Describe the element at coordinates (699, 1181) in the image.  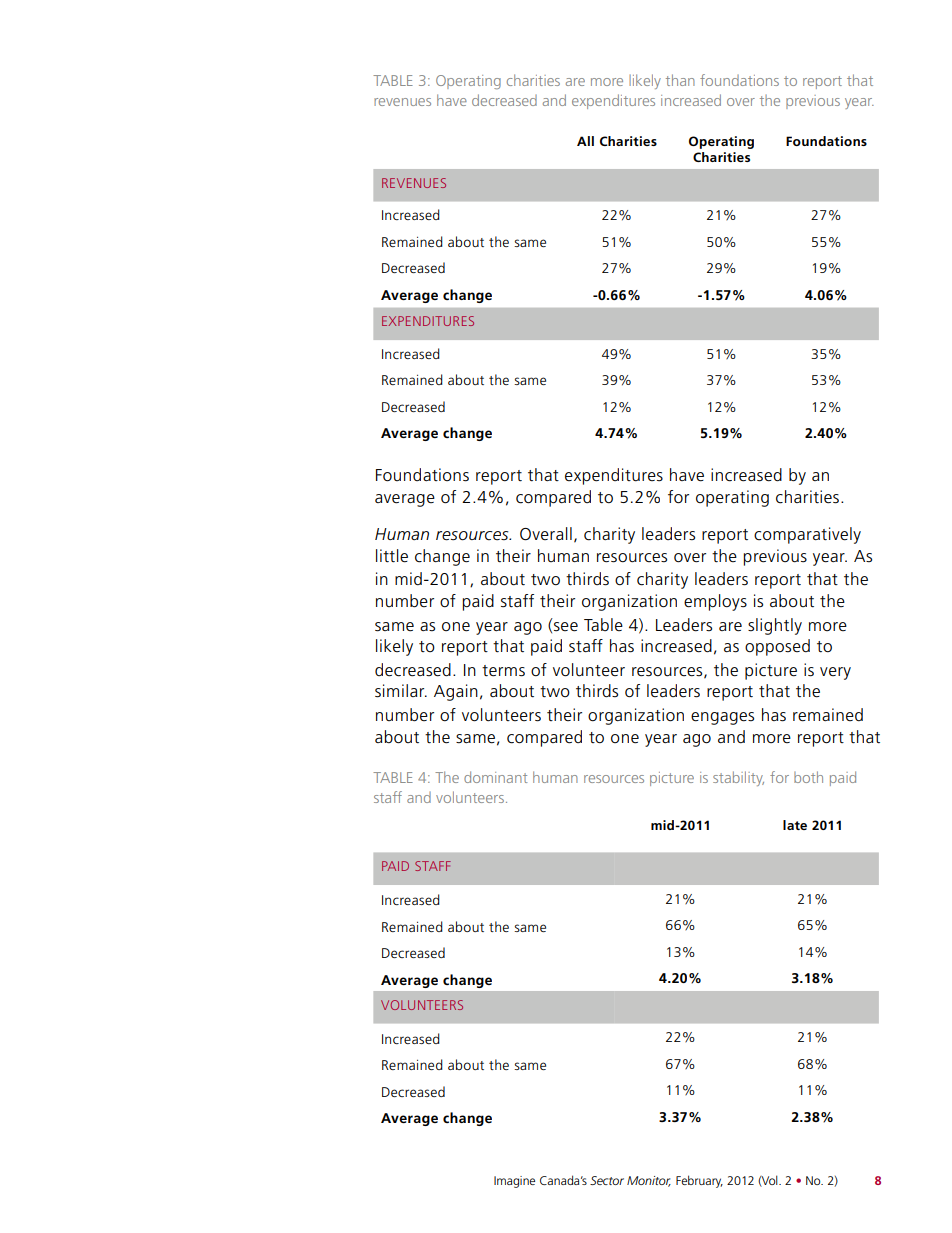
I see `February` at that location.
